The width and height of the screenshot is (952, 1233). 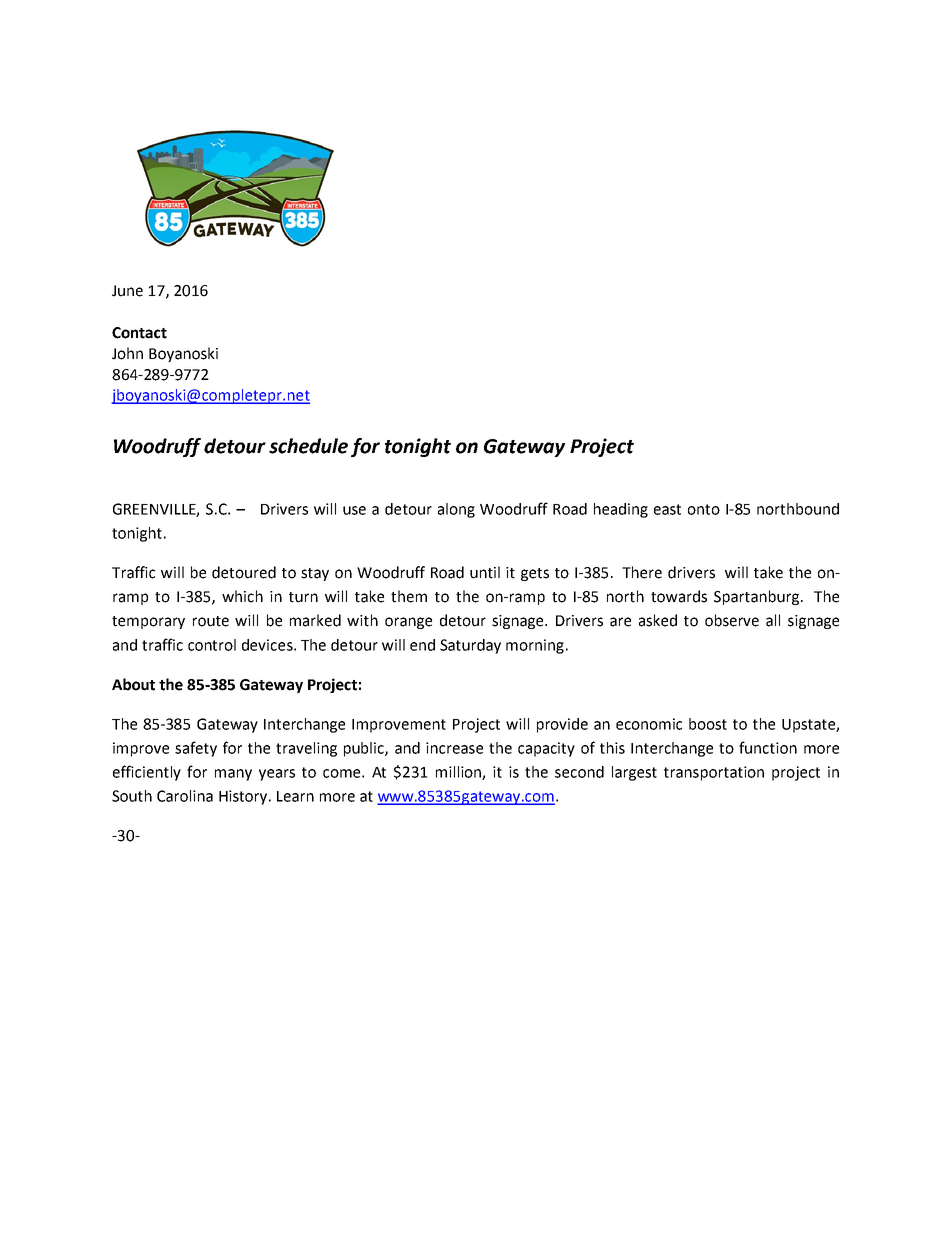 I want to click on million, so click(x=459, y=773).
